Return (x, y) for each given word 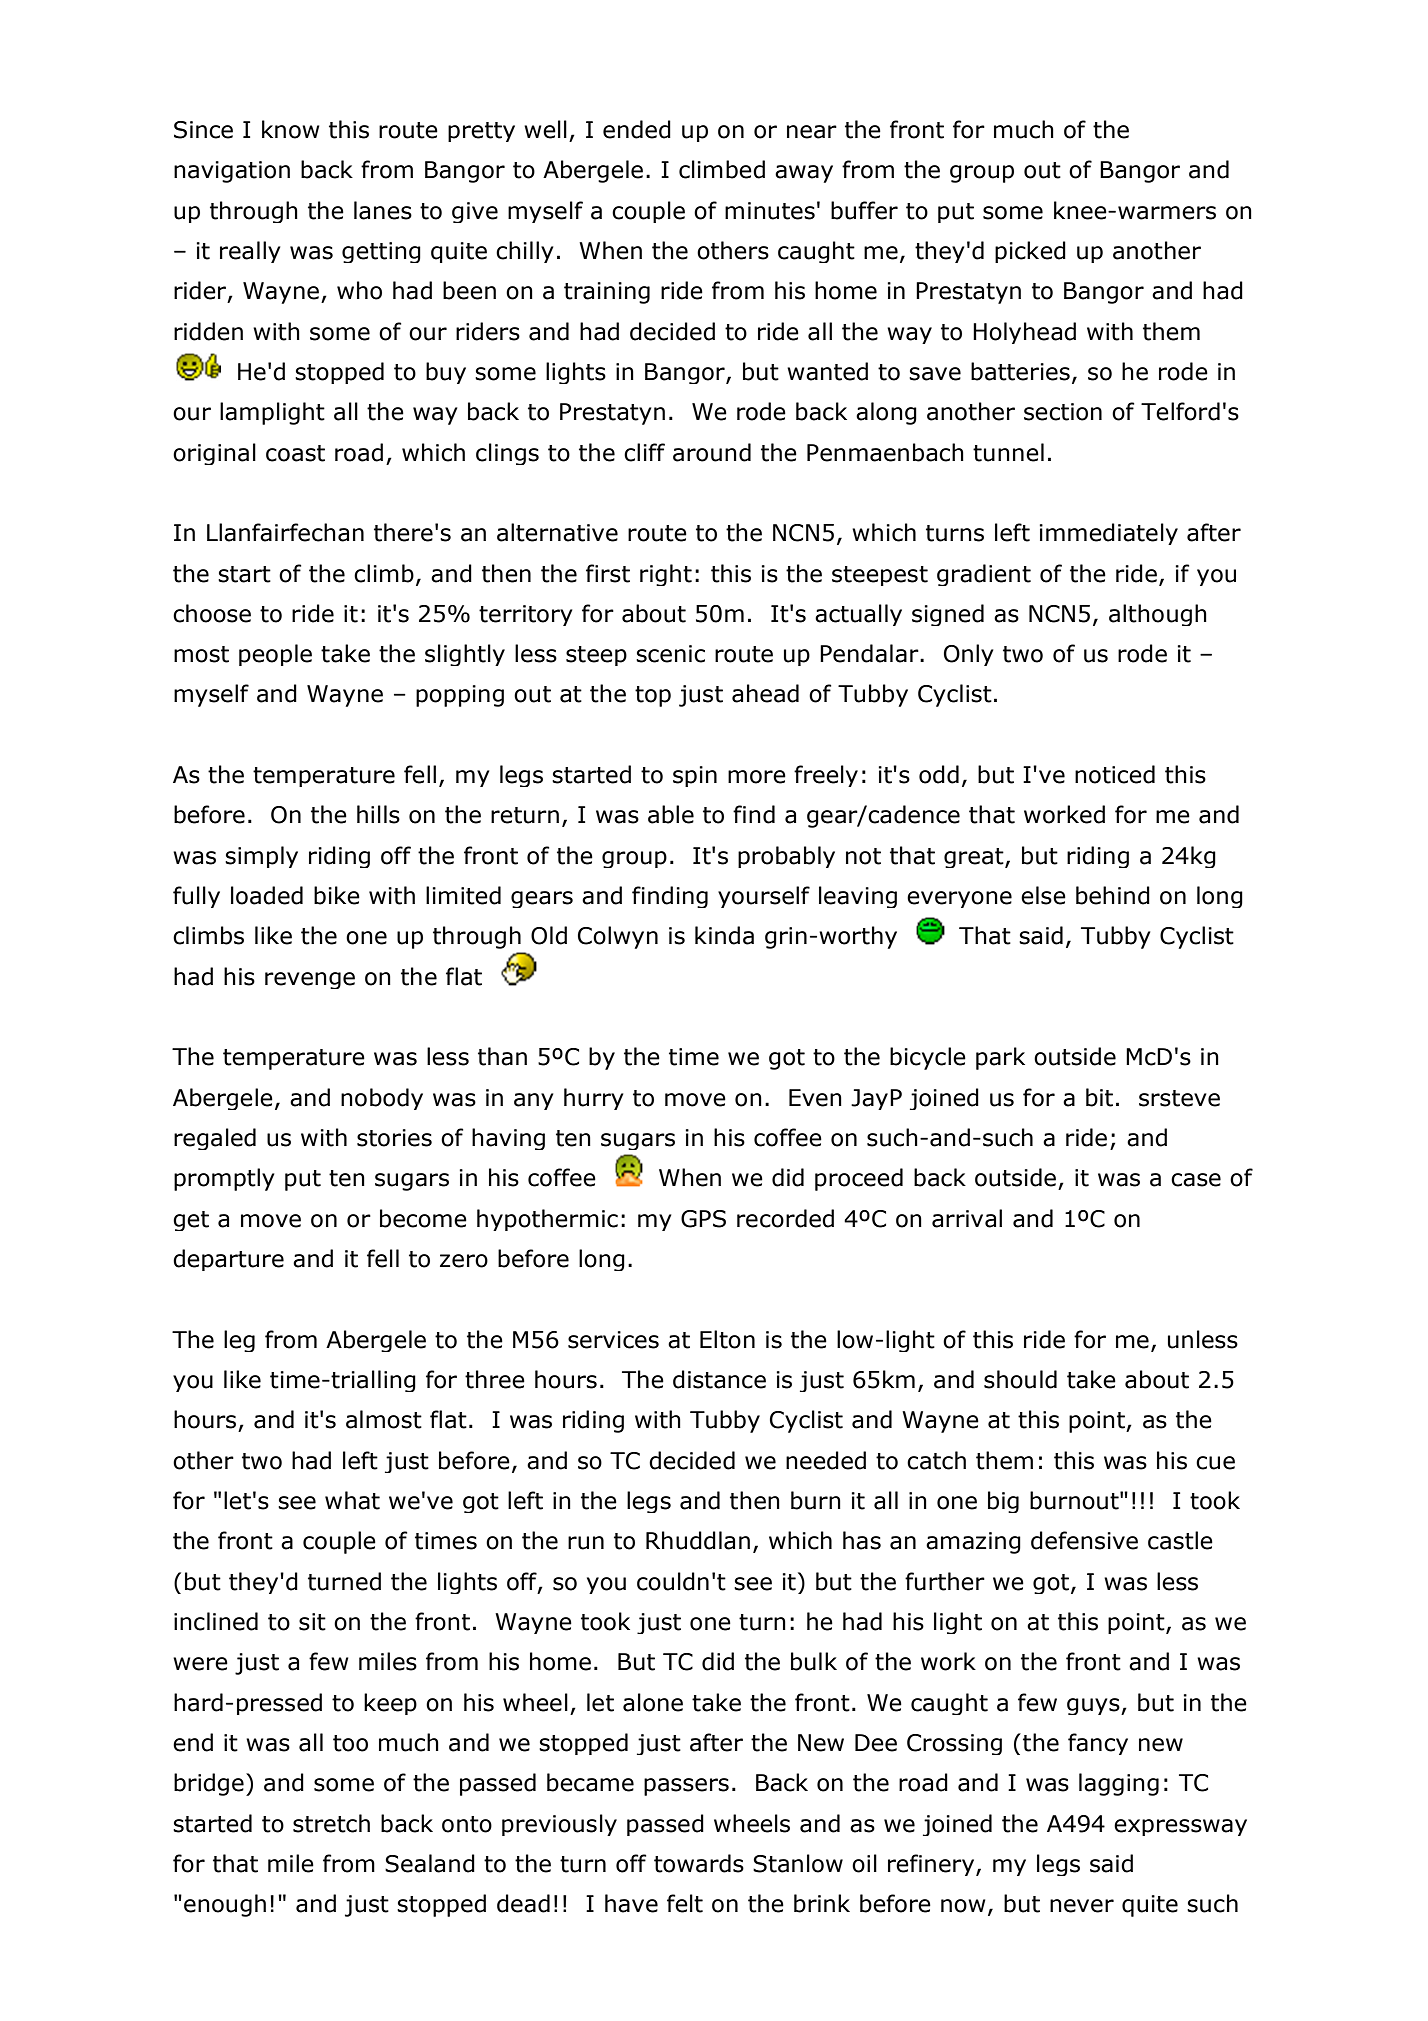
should (1020, 1379)
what (352, 1500)
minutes (770, 211)
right (666, 575)
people (275, 655)
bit (1099, 1097)
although (1158, 615)
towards (699, 1863)
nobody (382, 1099)
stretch (331, 1823)
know (291, 129)
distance (719, 1379)
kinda (724, 935)
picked (1030, 252)
